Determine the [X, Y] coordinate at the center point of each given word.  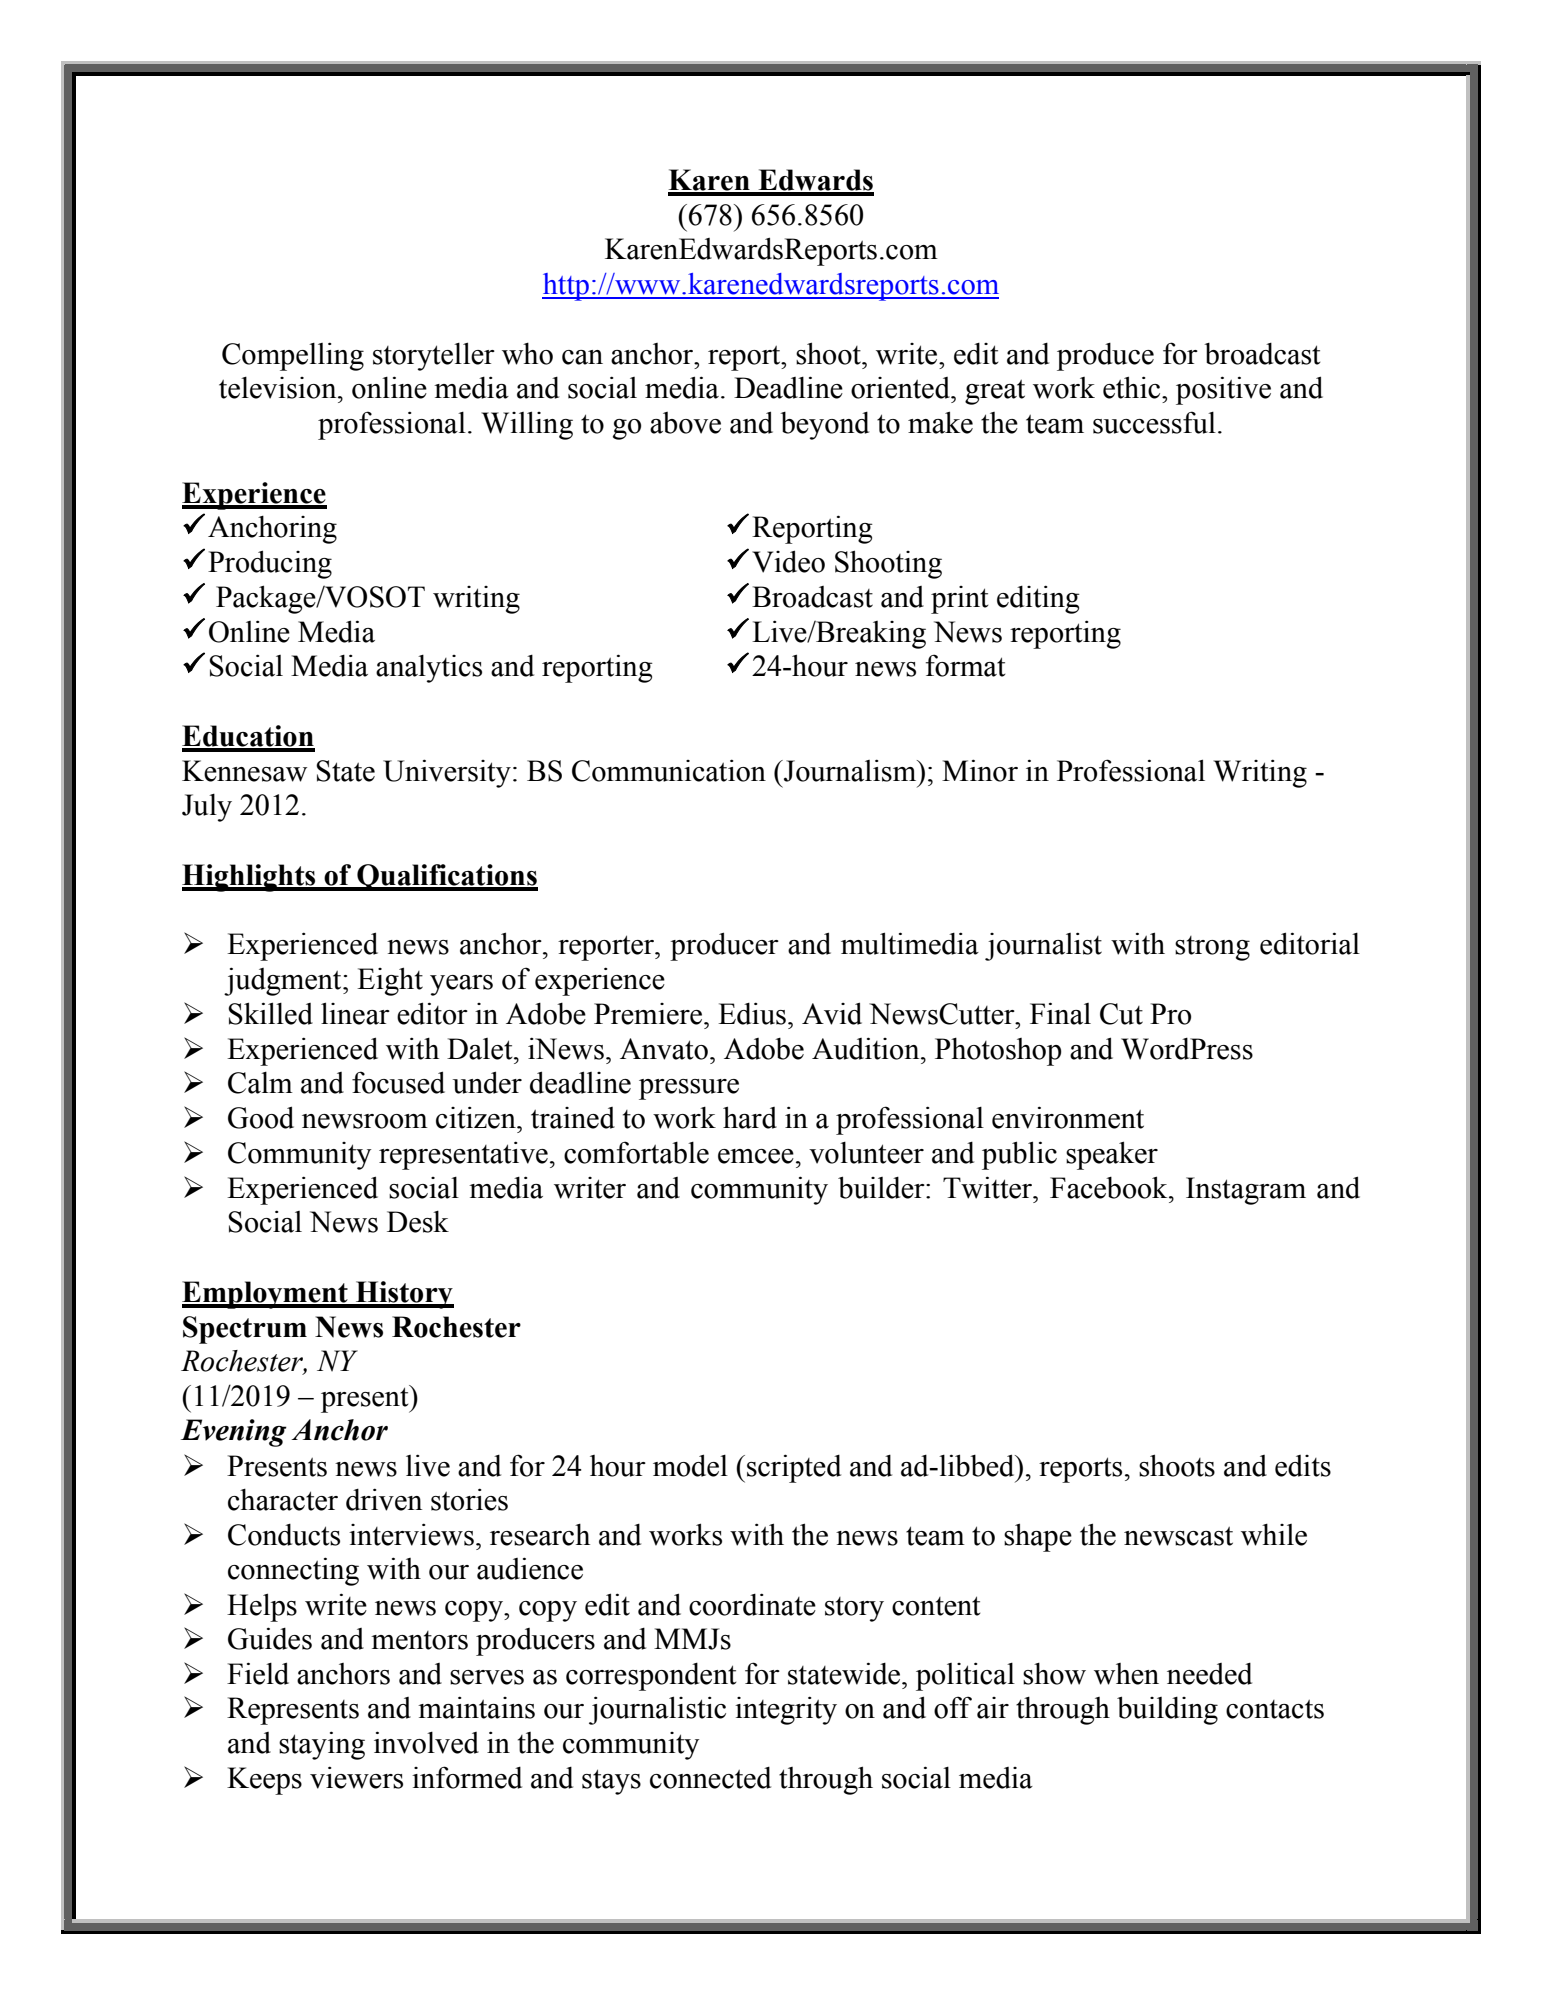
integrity [786, 1710]
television [279, 388]
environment [1068, 1117]
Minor [980, 770]
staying [322, 1745]
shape [1038, 1537]
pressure [689, 1089]
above [685, 423]
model [690, 1465]
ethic [1133, 387]
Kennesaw [244, 771]
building [1167, 1710]
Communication [669, 770]
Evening [234, 1433]
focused [398, 1082]
